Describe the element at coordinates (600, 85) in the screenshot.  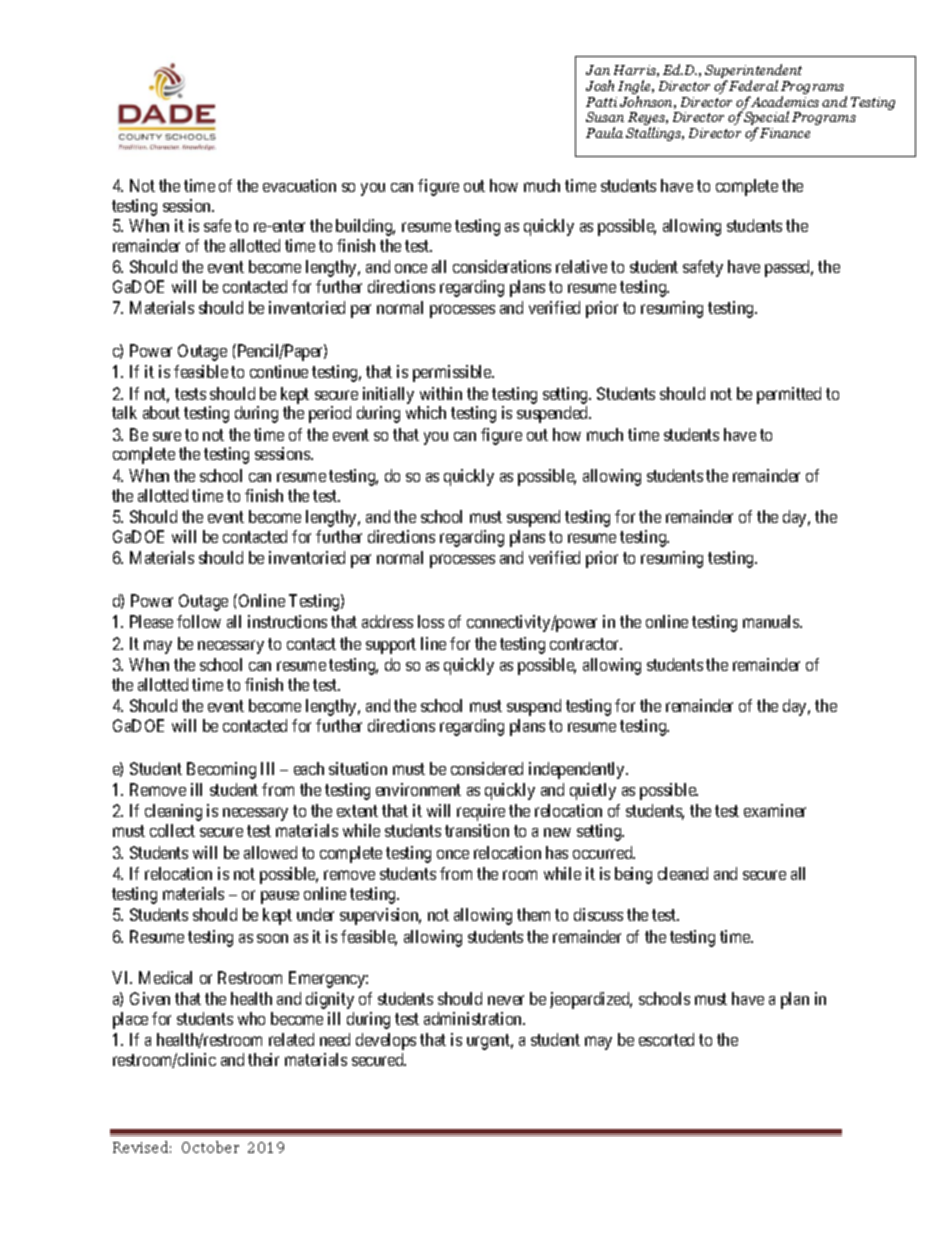
I see `Josh` at that location.
